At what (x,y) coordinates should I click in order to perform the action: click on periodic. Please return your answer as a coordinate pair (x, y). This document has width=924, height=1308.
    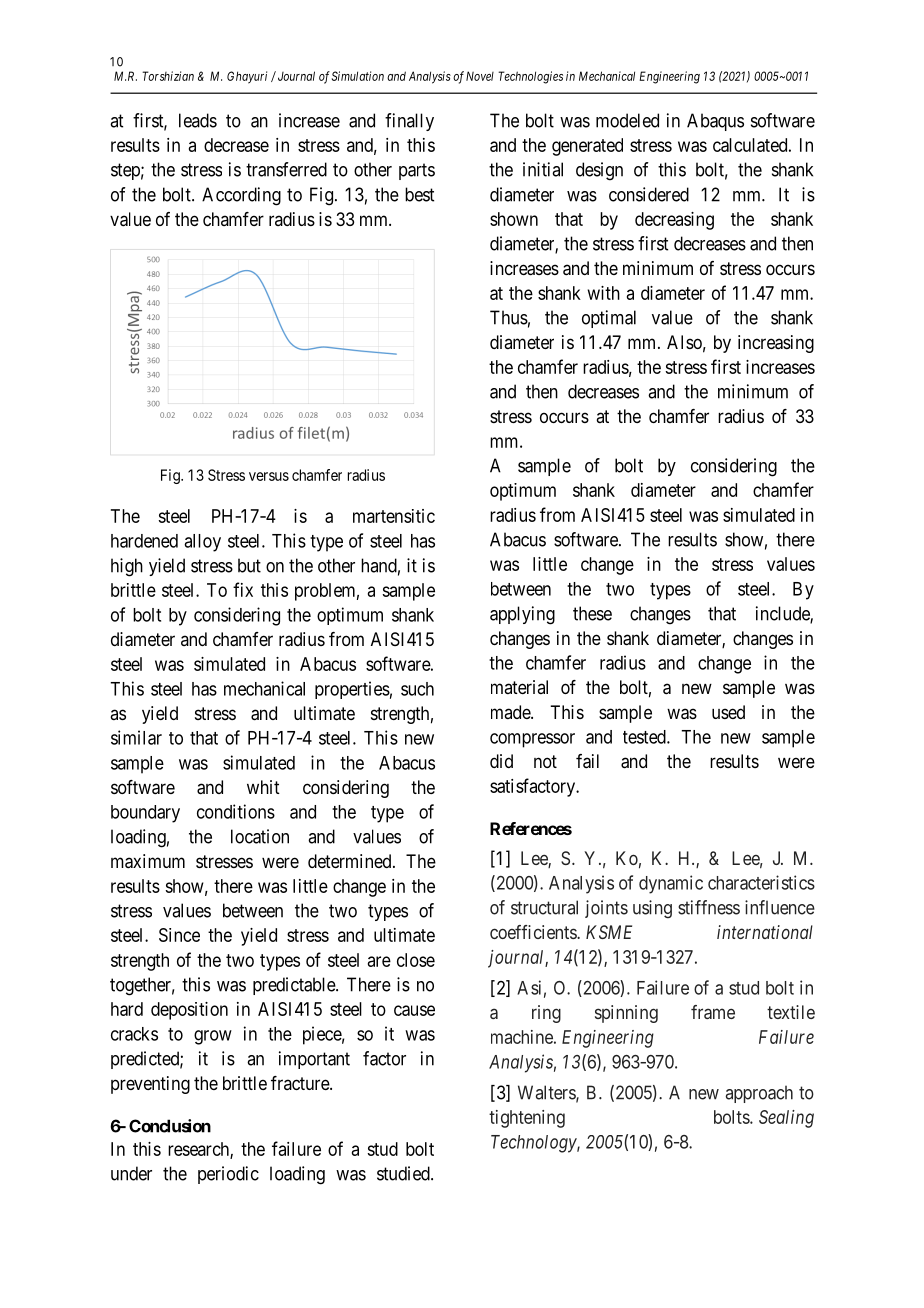
    Looking at the image, I should click on (228, 1175).
